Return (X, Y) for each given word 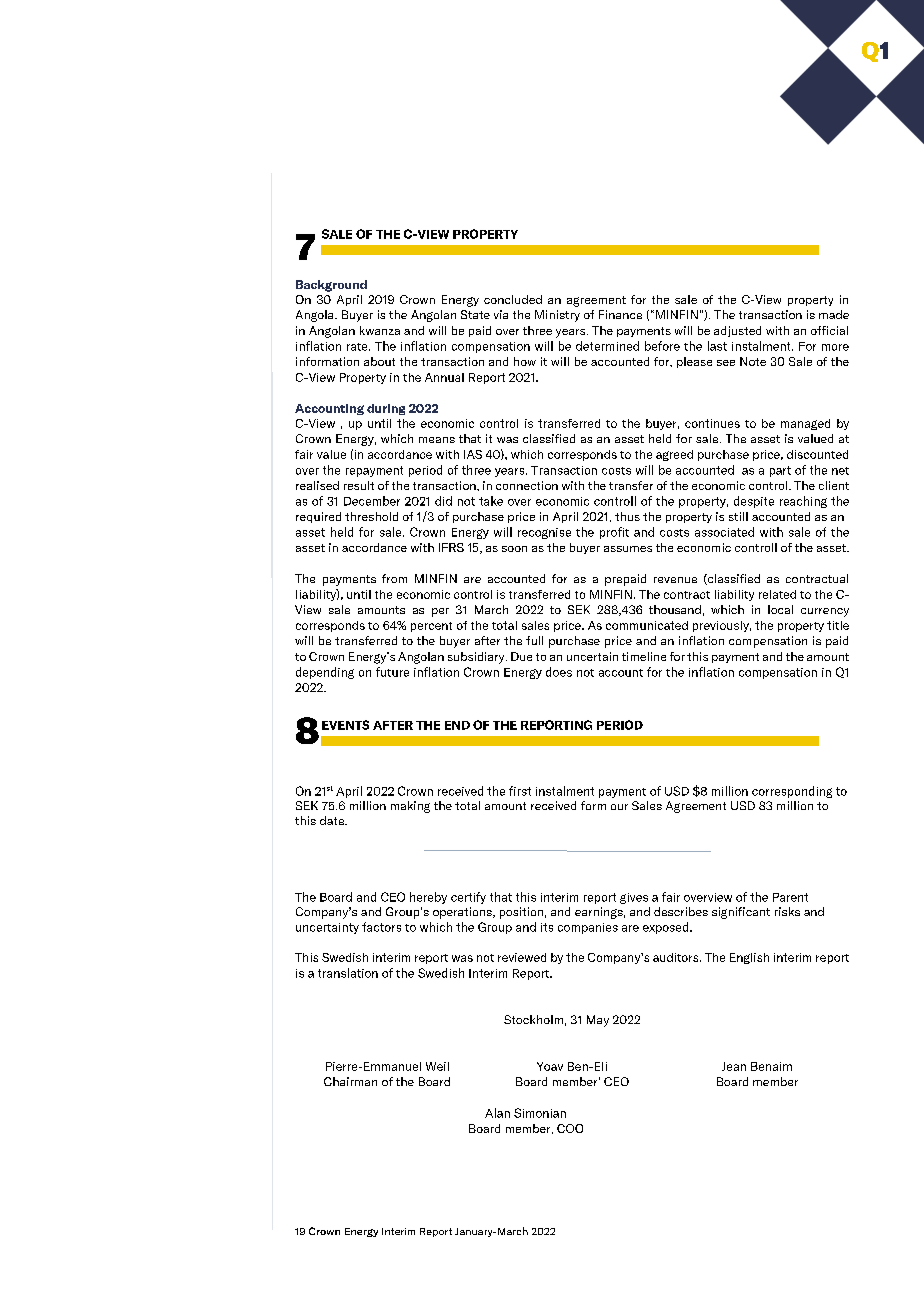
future (392, 672)
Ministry (557, 316)
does (559, 672)
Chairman (350, 1081)
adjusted (737, 331)
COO (570, 1128)
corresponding (792, 792)
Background (331, 286)
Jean (734, 1066)
